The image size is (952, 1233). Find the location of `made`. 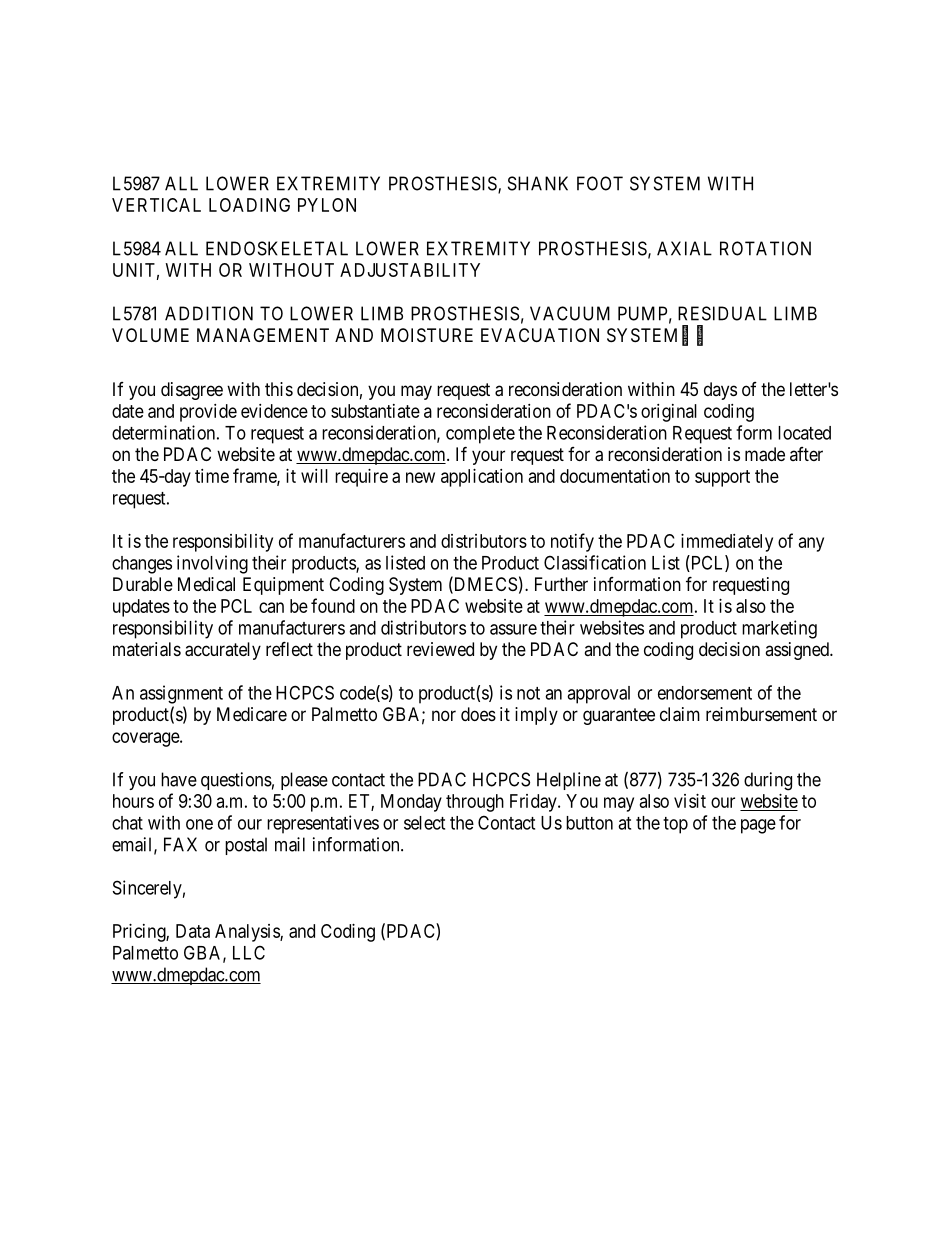

made is located at coordinates (765, 454).
